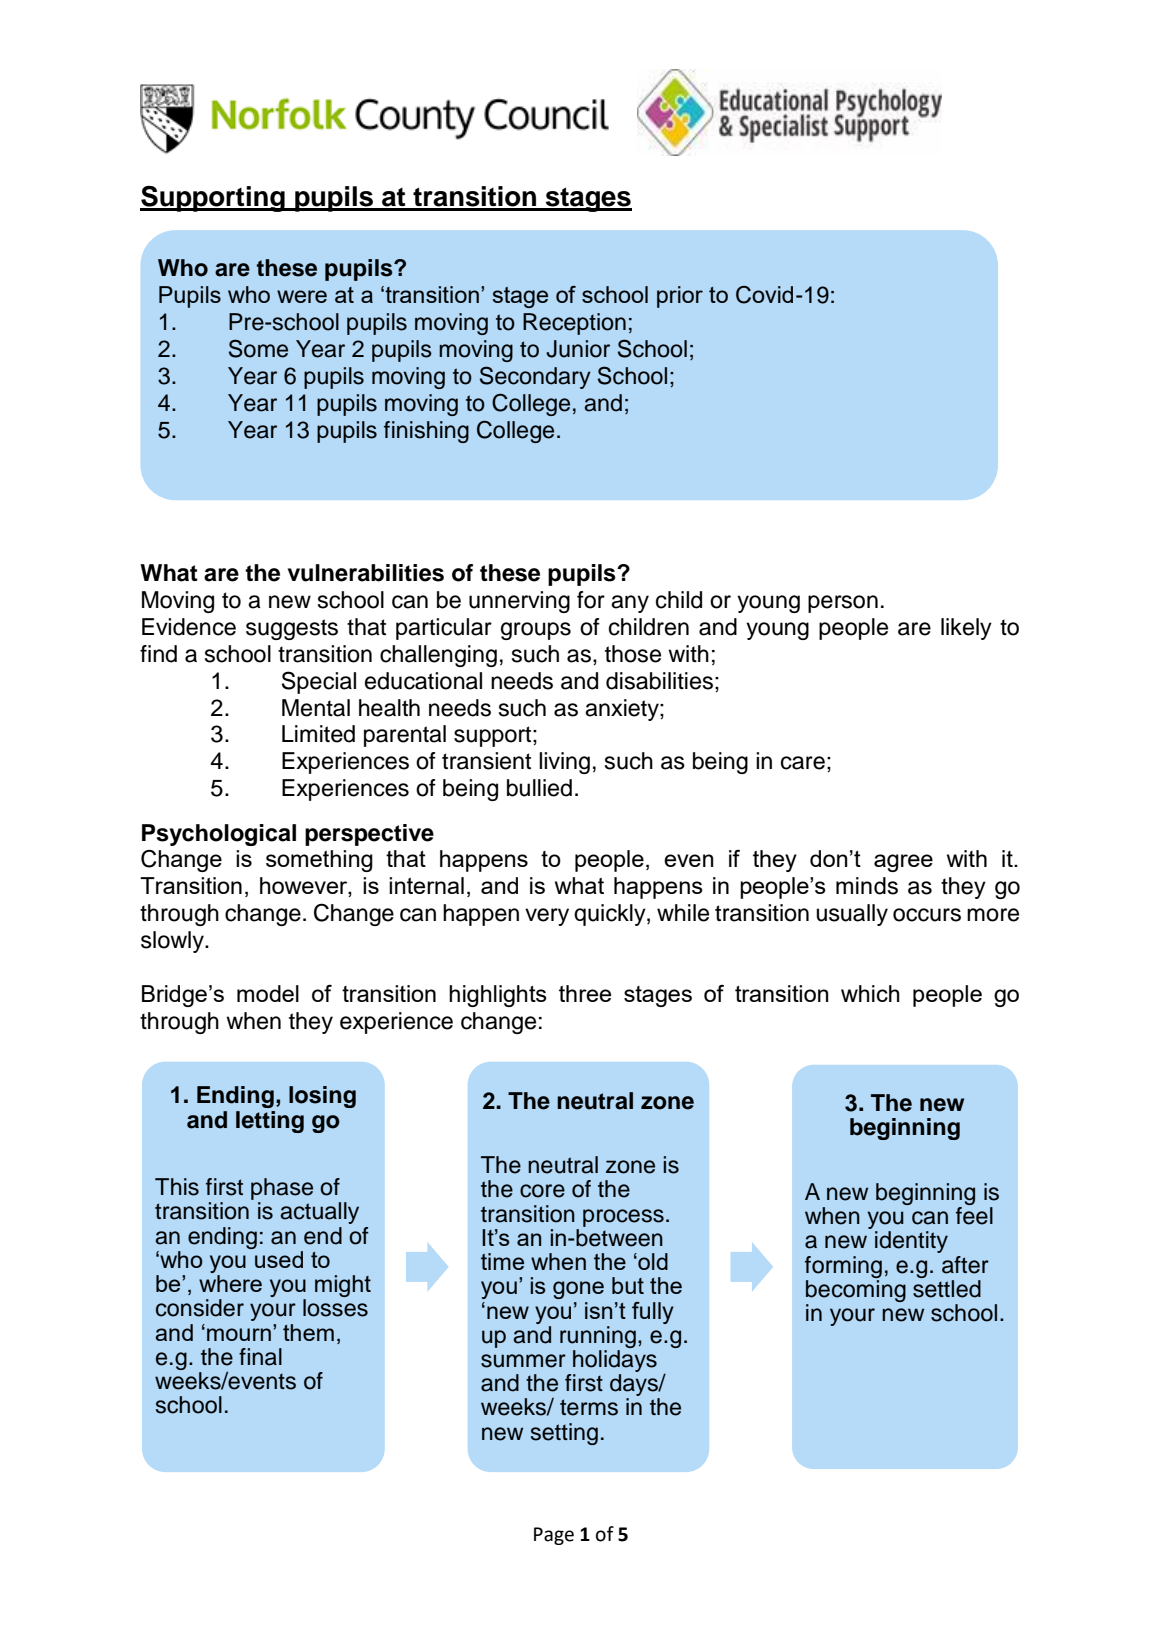 Image resolution: width=1161 pixels, height=1642 pixels. What do you see at coordinates (173, 942) in the screenshot?
I see `slowly` at bounding box center [173, 942].
